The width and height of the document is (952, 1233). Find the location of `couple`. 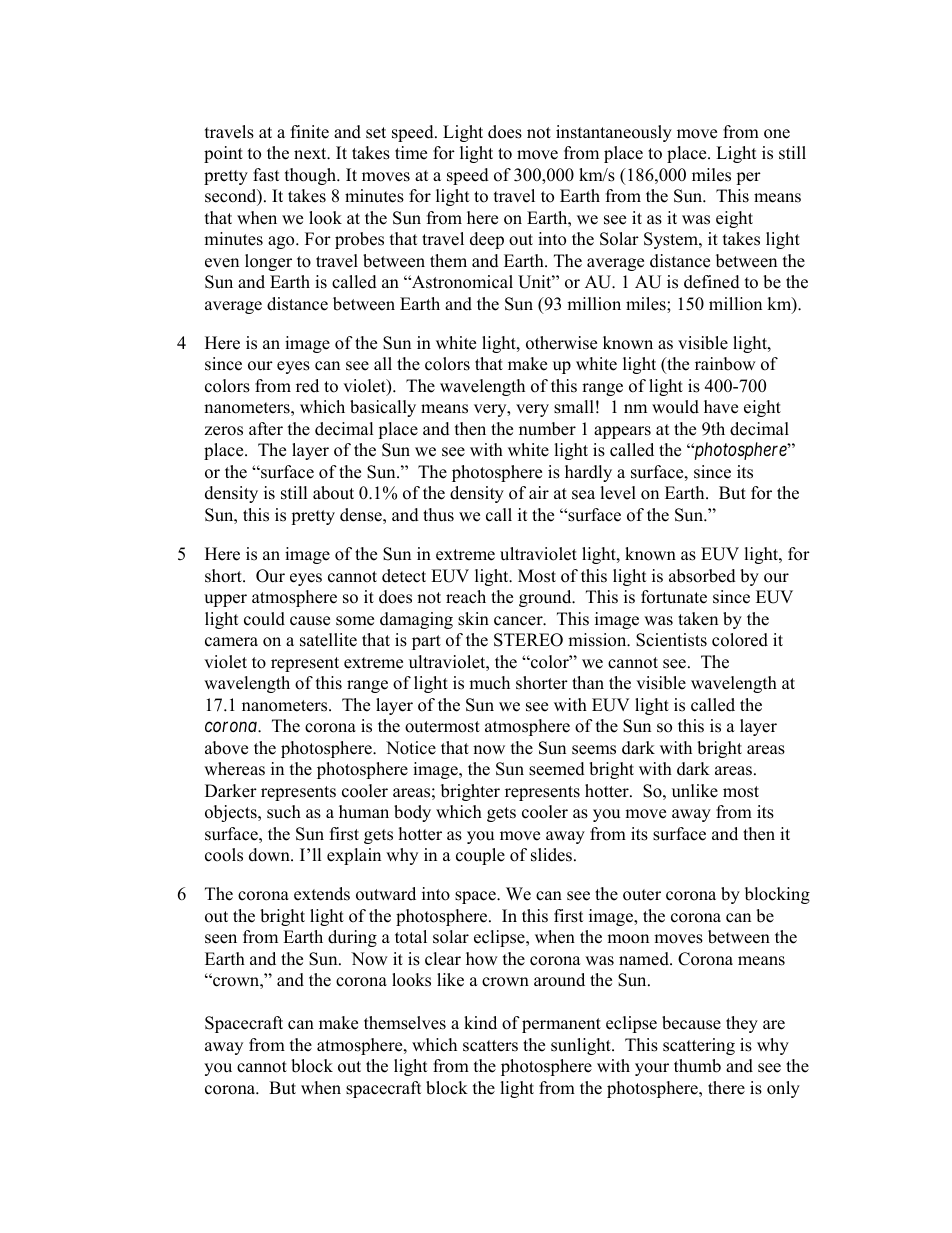

couple is located at coordinates (480, 856).
